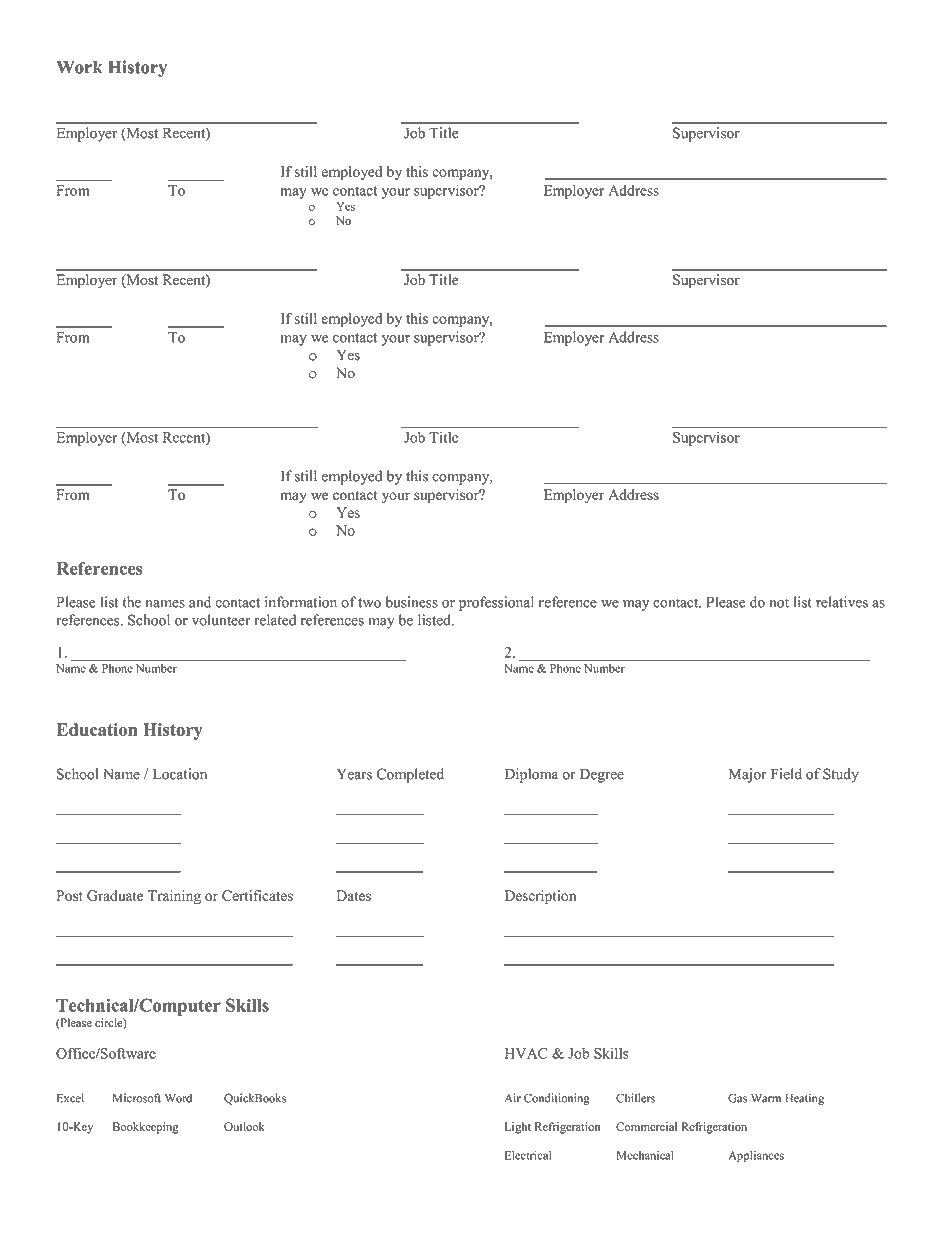 This image has height=1233, width=952. What do you see at coordinates (146, 1128) in the image?
I see `Bookkeeping` at bounding box center [146, 1128].
